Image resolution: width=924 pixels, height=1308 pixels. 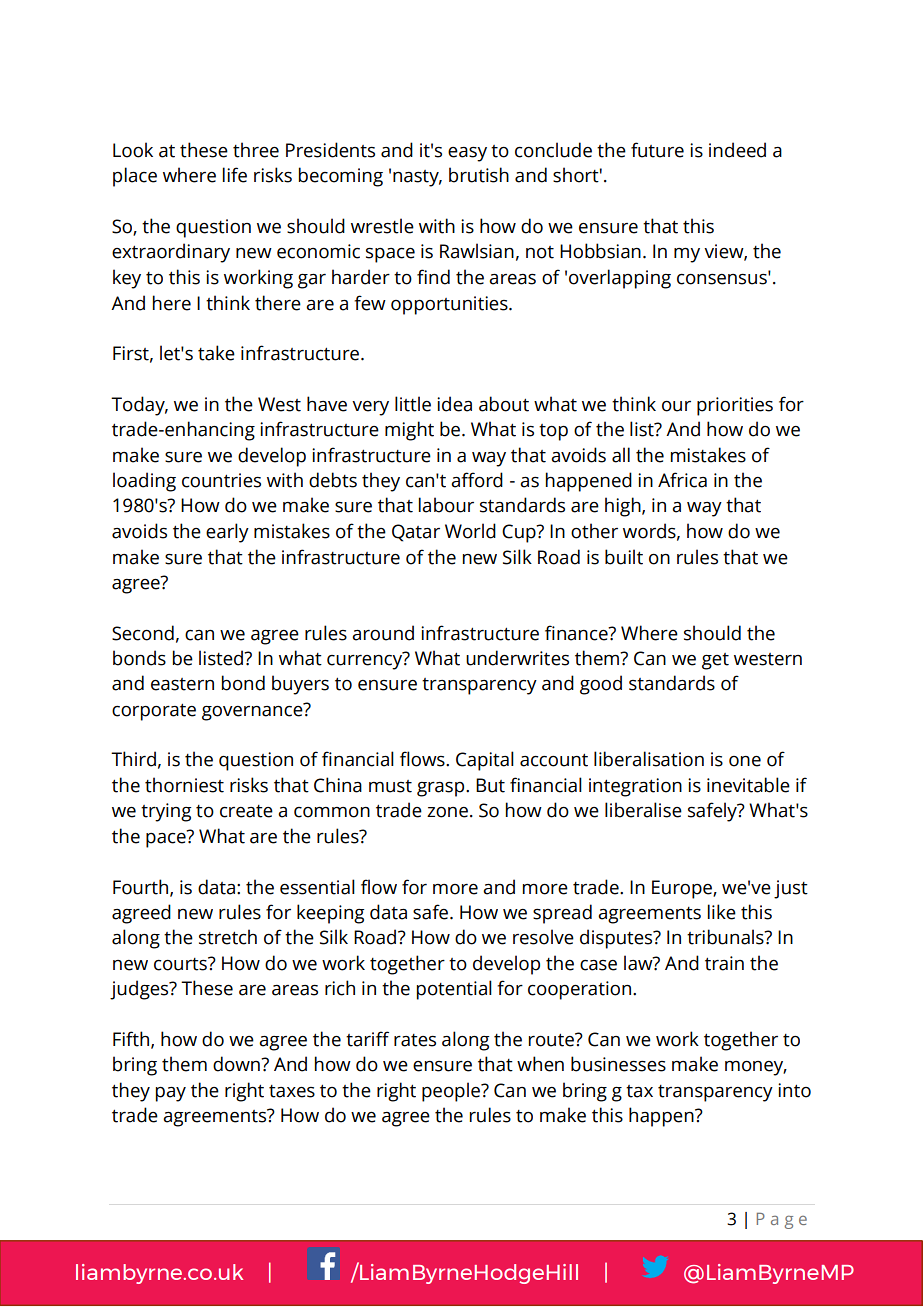 I want to click on Capital, so click(x=485, y=761).
